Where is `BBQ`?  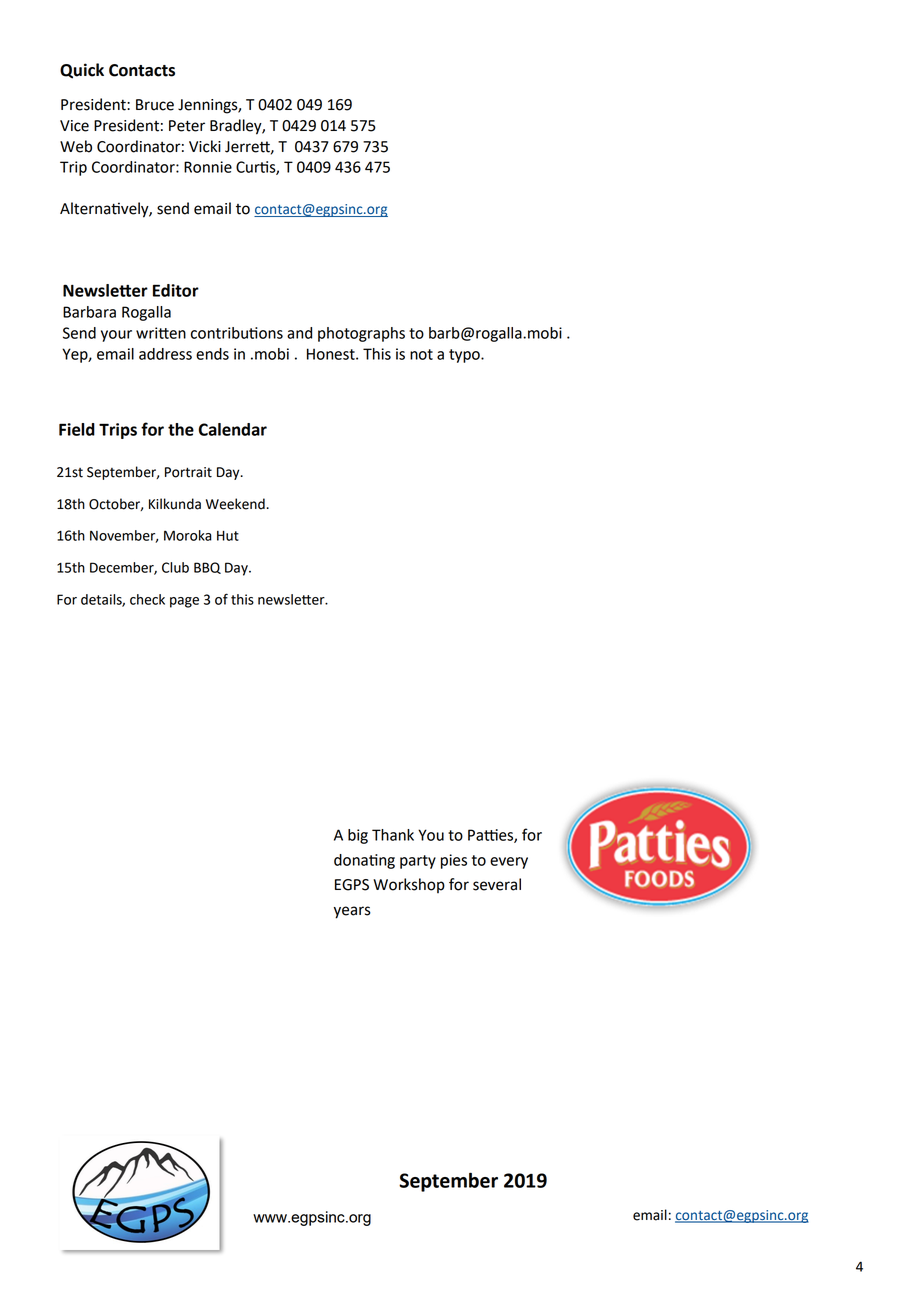
BBQ is located at coordinates (207, 568).
